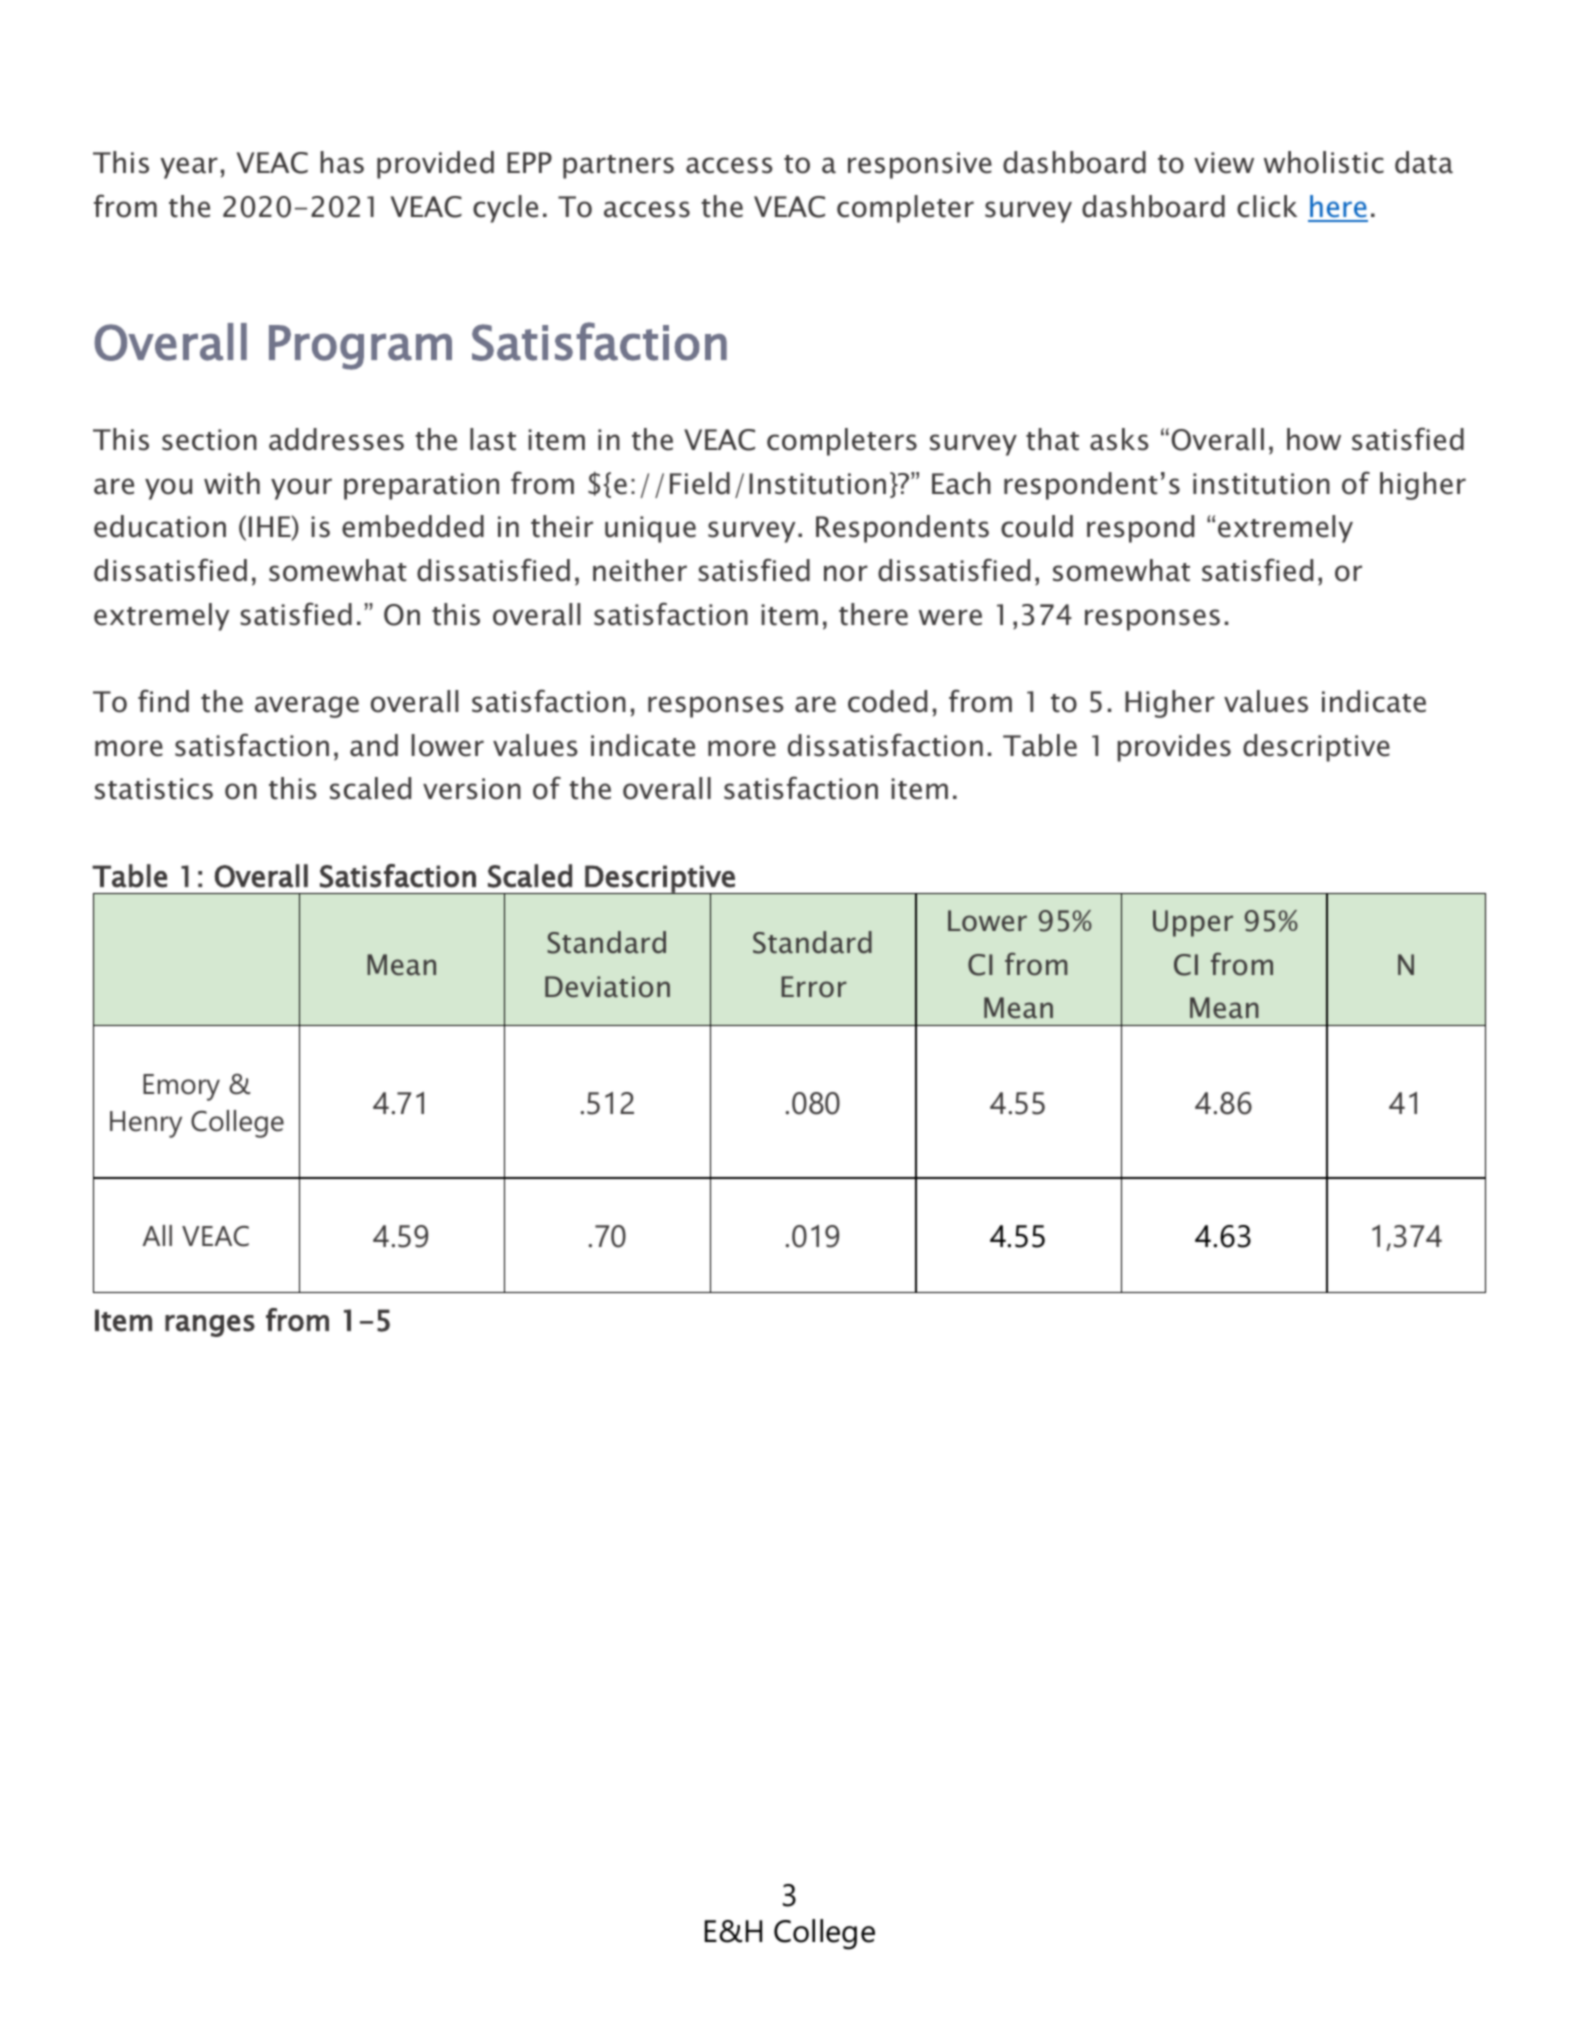 This image has width=1579, height=2043. What do you see at coordinates (920, 165) in the image?
I see `responsive` at bounding box center [920, 165].
